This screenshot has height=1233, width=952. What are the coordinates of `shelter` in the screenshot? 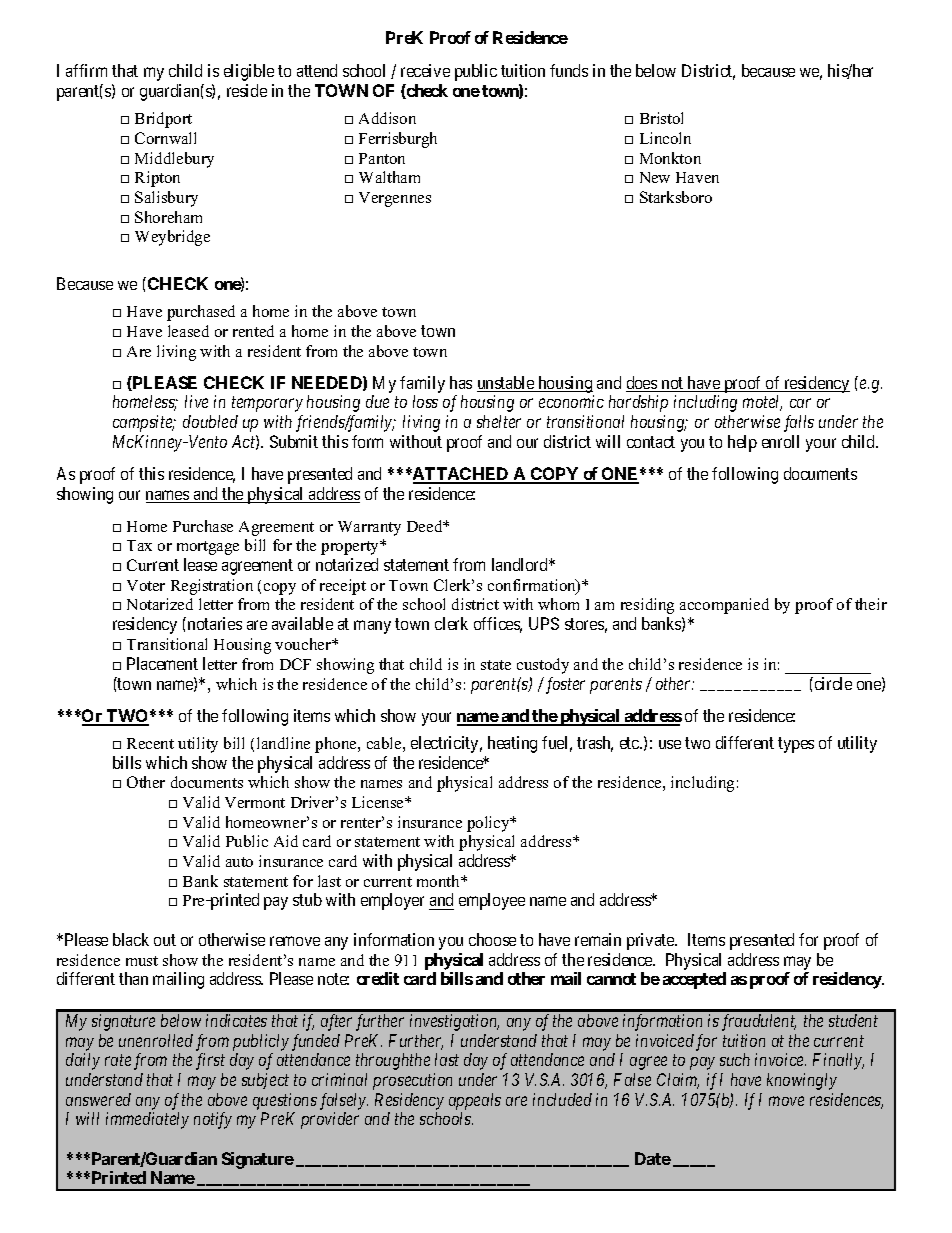 It's located at (499, 421).
